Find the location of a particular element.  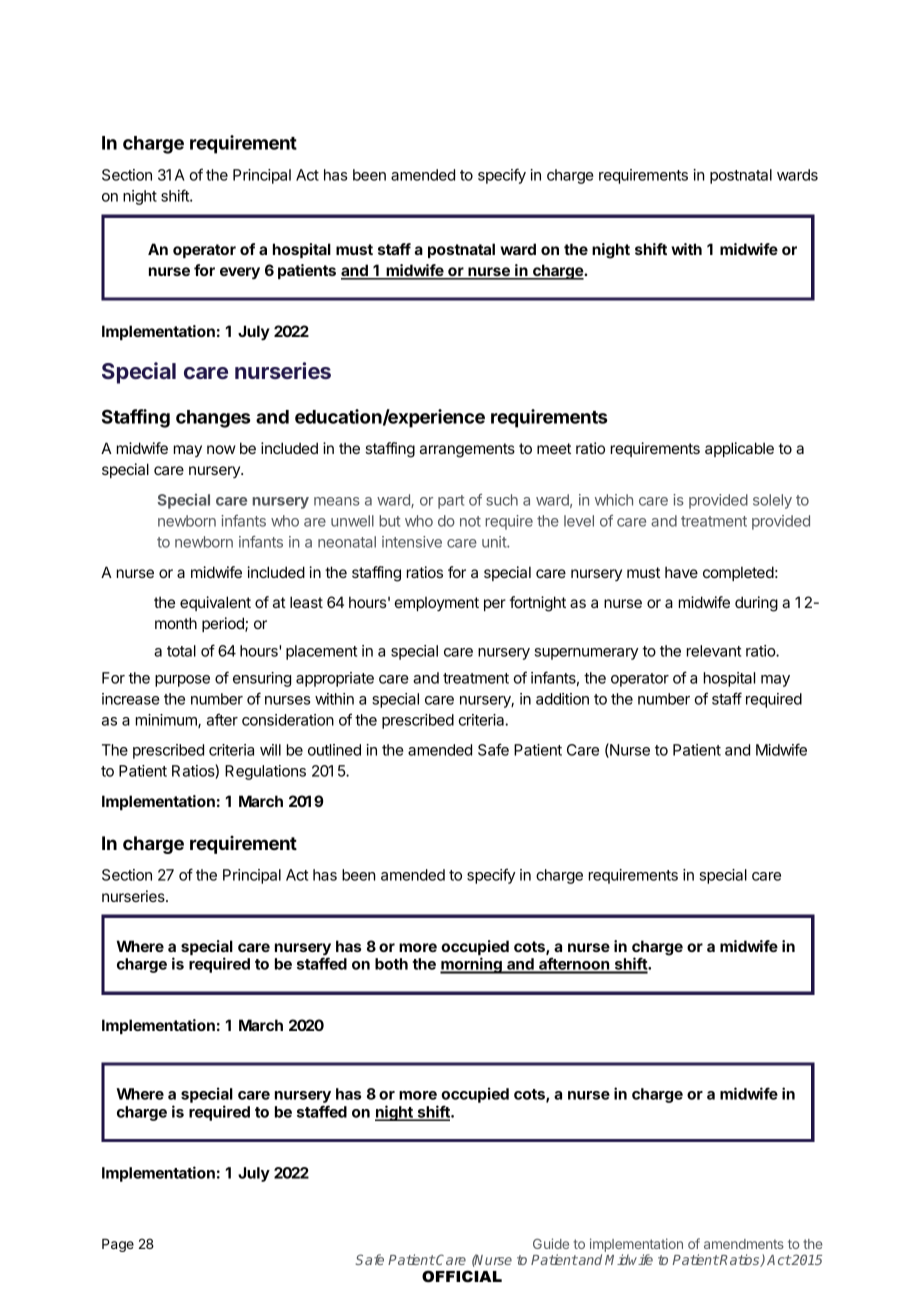

relevant is located at coordinates (714, 651).
